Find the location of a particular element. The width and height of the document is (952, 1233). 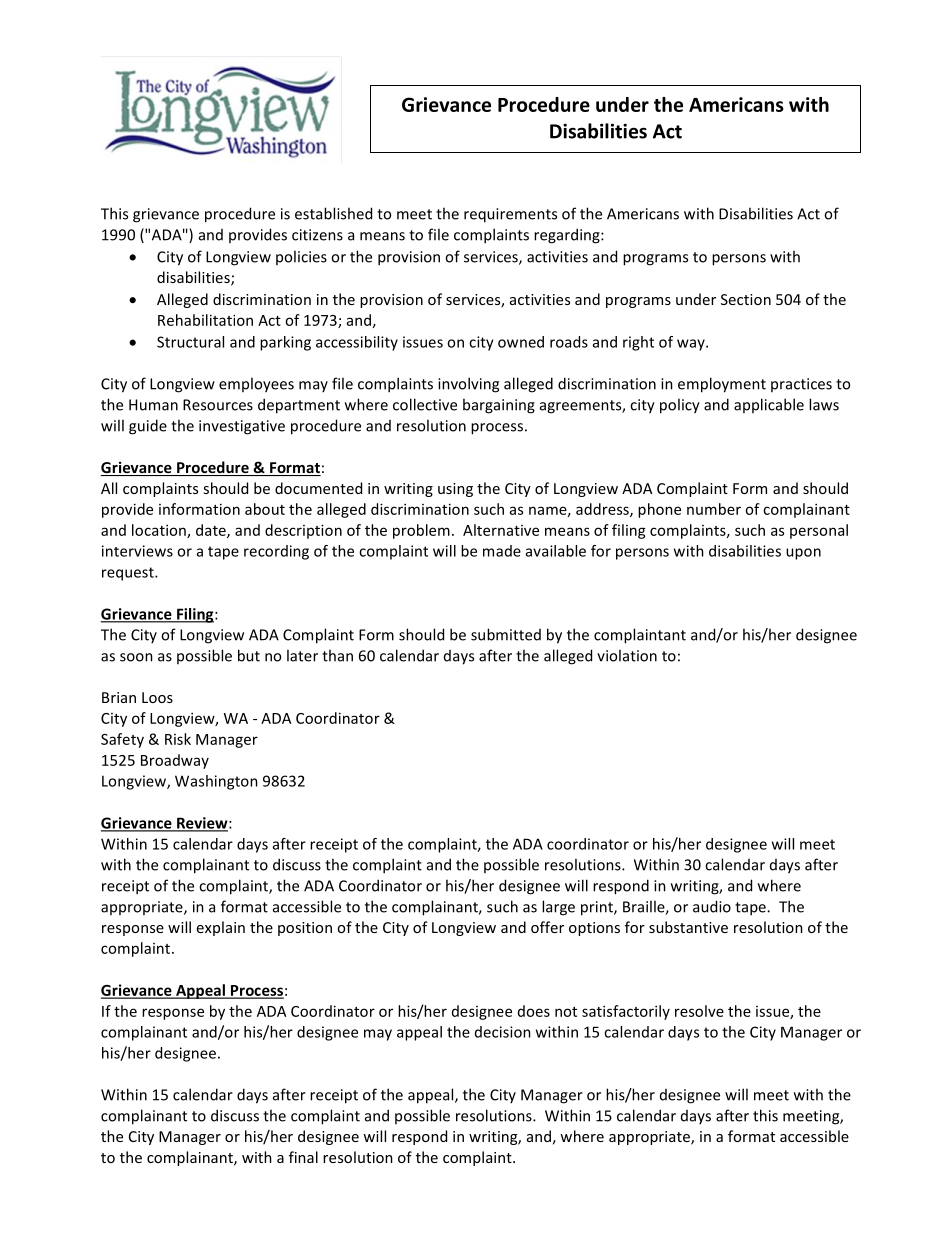

policies is located at coordinates (301, 257).
